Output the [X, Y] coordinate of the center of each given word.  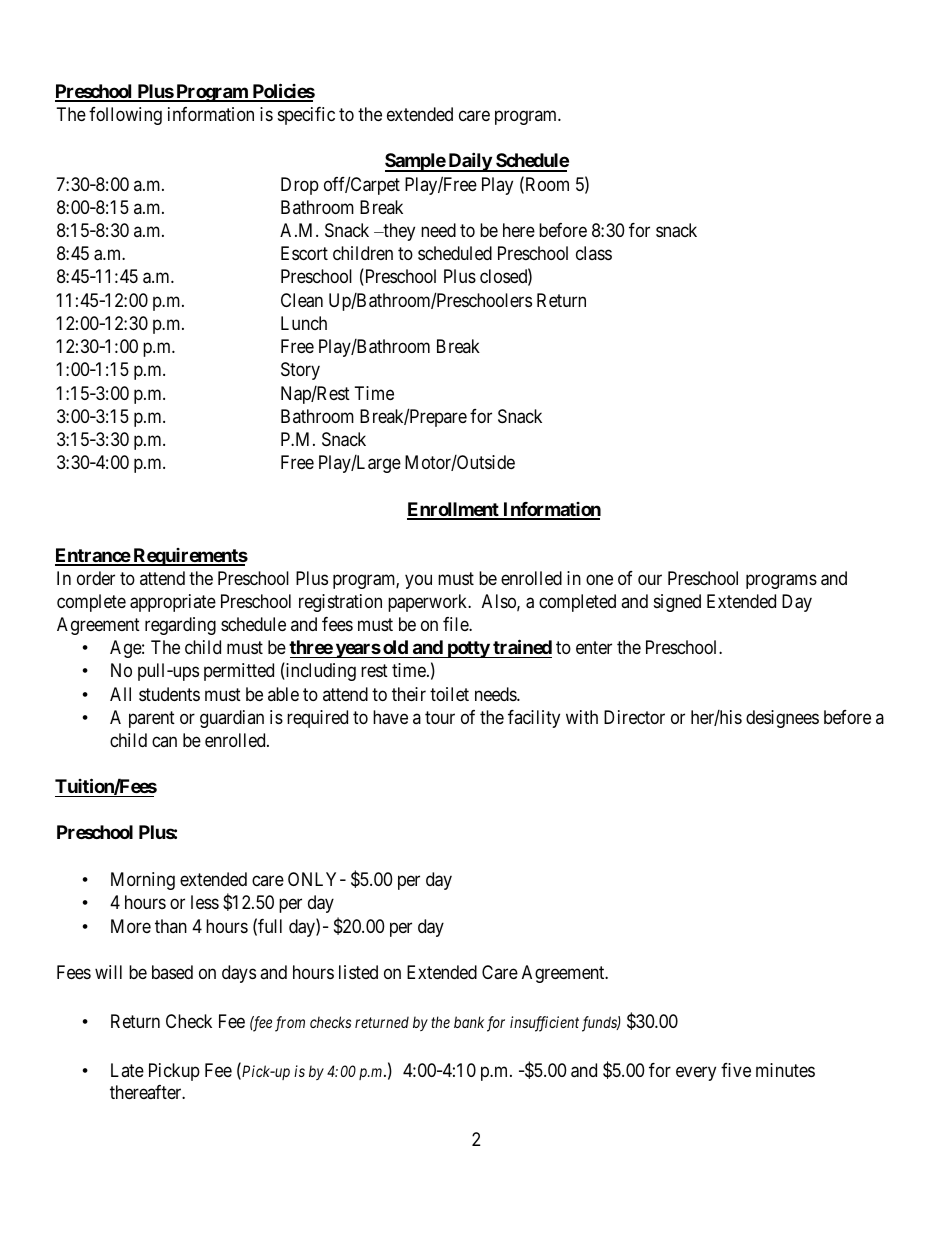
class [594, 253]
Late [127, 1070]
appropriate [173, 603]
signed [677, 603]
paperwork [429, 603]
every [696, 1073]
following [125, 116]
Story [300, 371]
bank [469, 1022]
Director [634, 717]
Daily [469, 162]
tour [440, 717]
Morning [143, 881]
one [599, 580]
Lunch [304, 323]
